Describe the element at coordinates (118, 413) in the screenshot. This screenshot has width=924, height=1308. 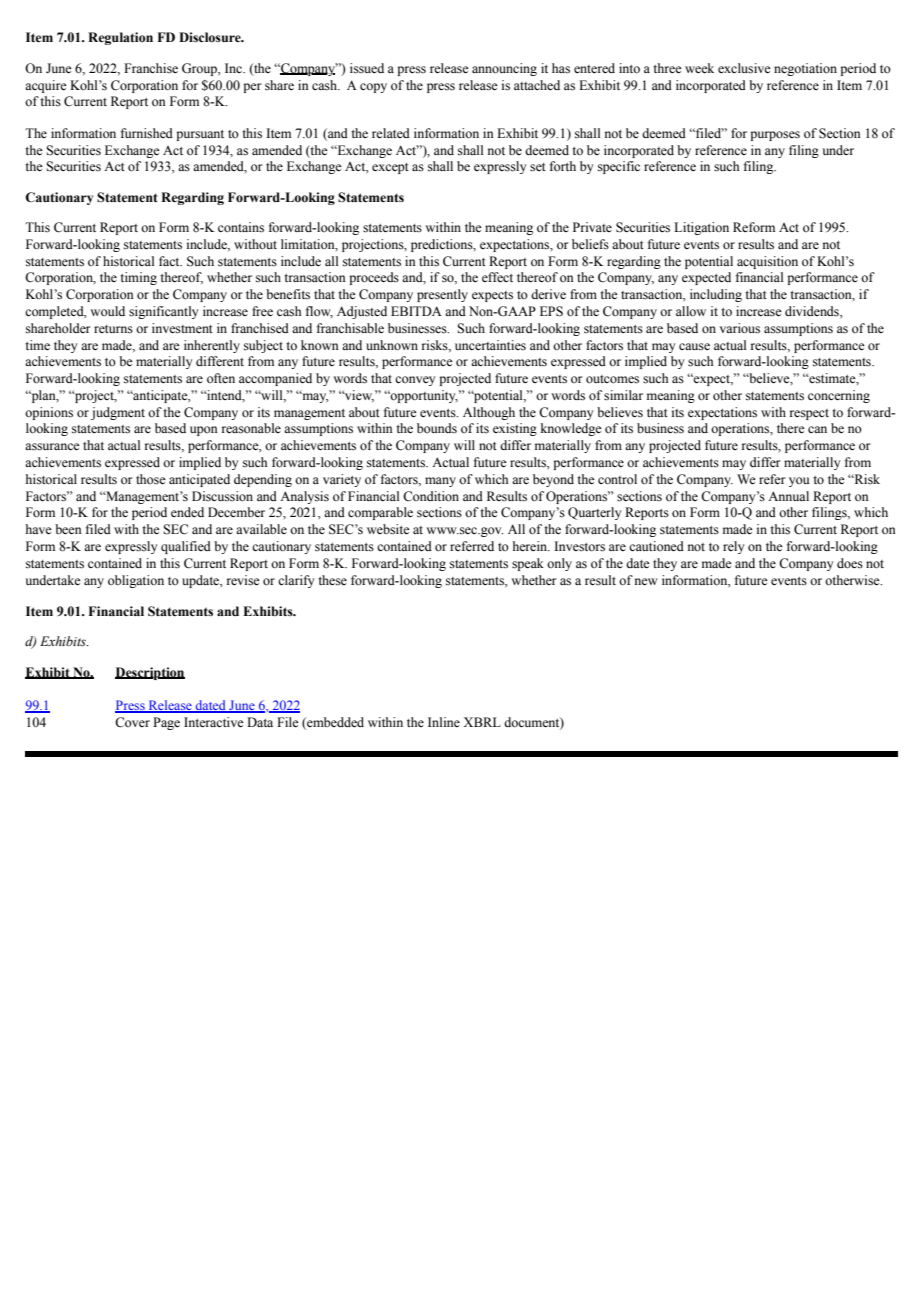
I see `judgment` at that location.
